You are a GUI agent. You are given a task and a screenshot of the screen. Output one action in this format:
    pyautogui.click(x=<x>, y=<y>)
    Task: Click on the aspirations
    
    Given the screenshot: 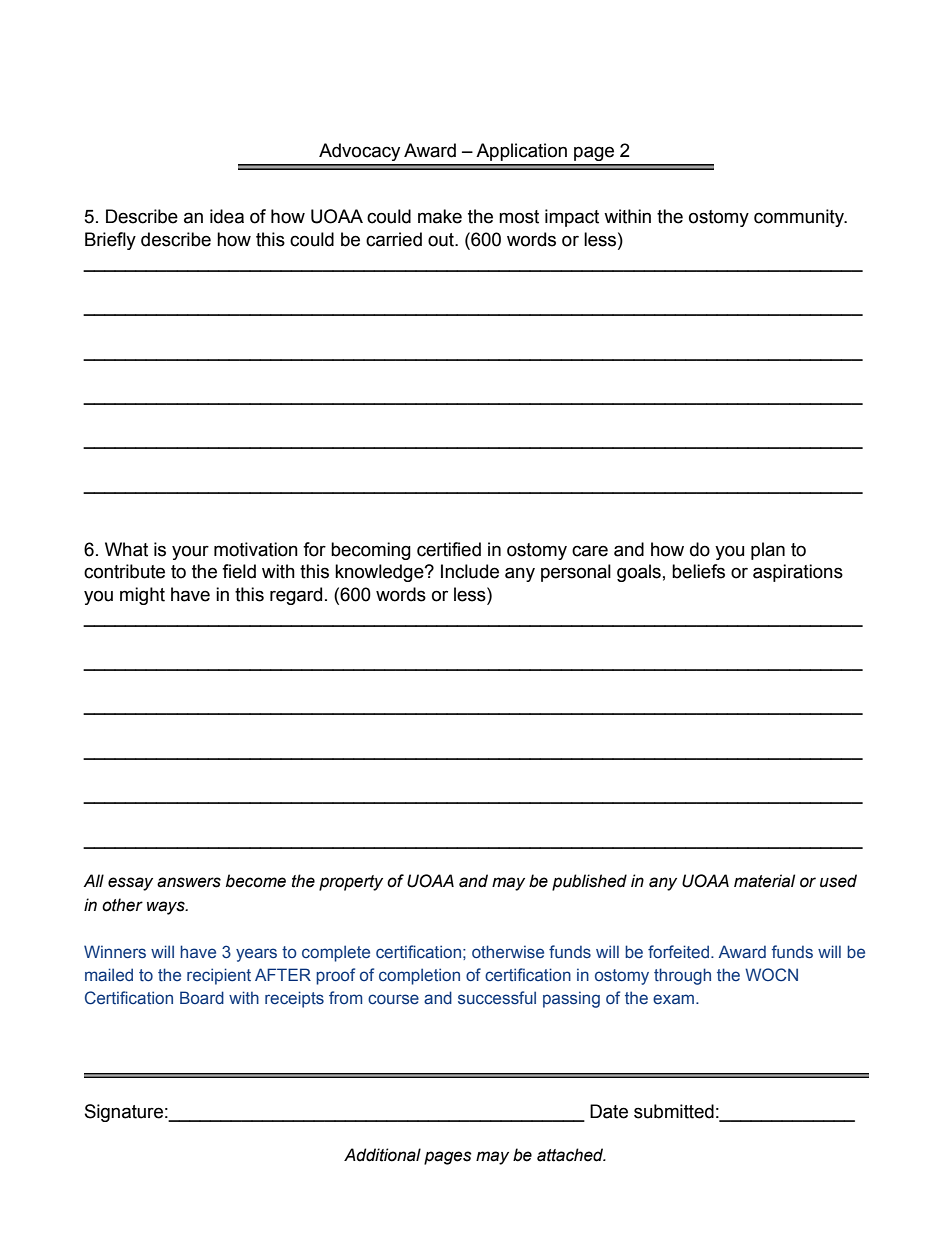 What is the action you would take?
    pyautogui.click(x=798, y=573)
